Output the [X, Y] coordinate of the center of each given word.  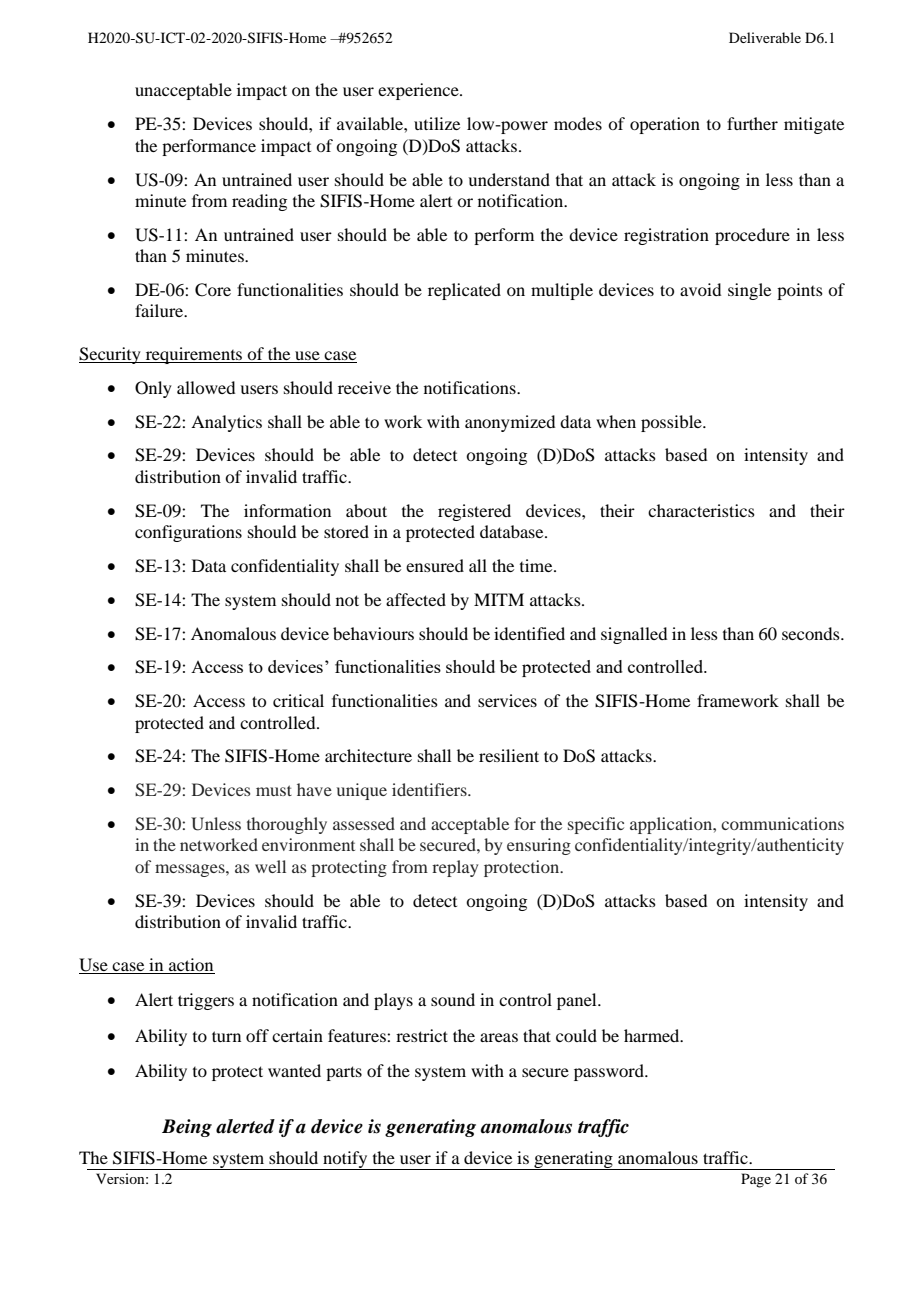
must [274, 790]
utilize [437, 123]
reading [259, 202]
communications [782, 823]
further [752, 123]
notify [345, 1160]
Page [756, 1180]
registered [474, 512]
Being [187, 1128]
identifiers [430, 789]
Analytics [226, 423]
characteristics [701, 510]
